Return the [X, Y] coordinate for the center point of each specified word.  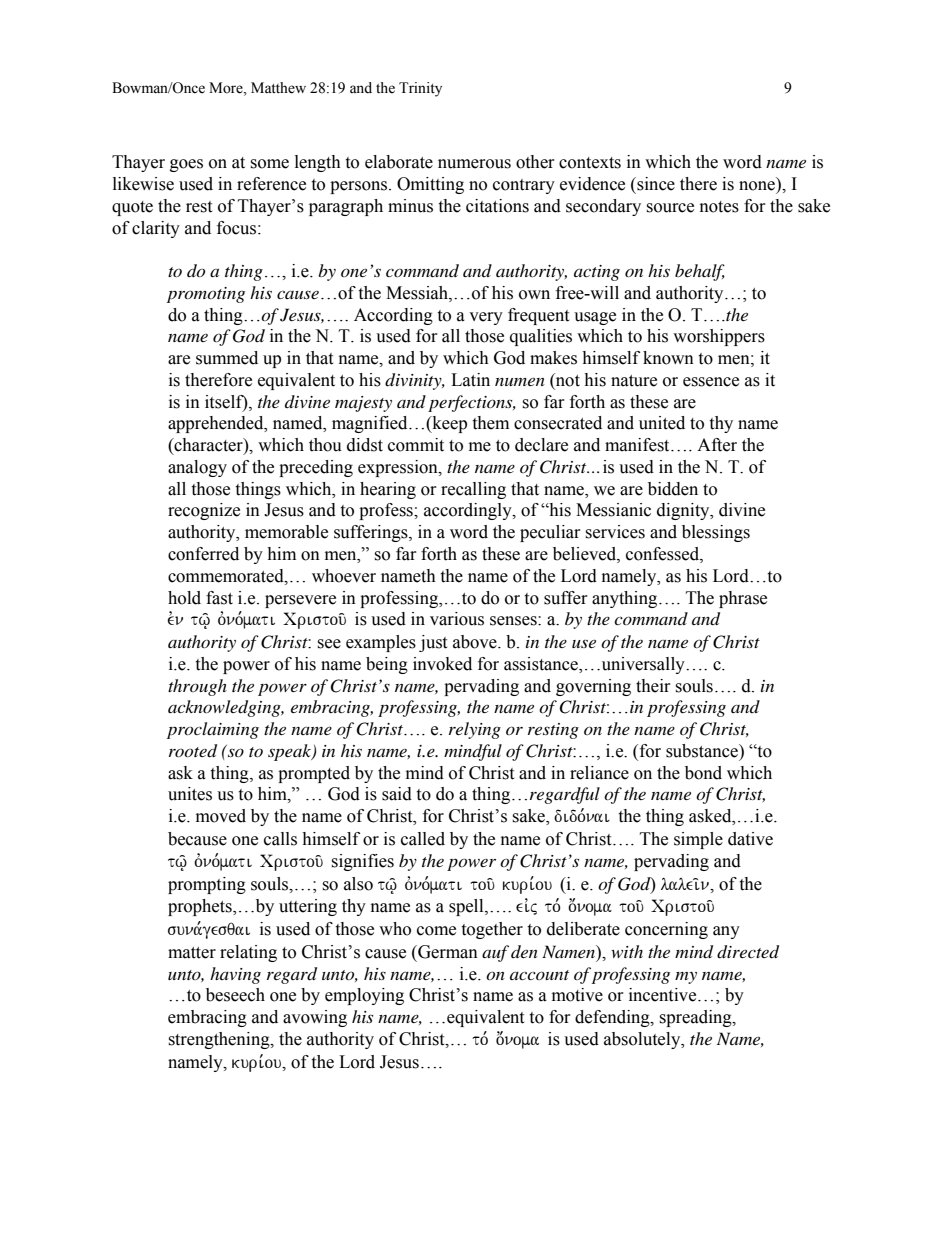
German [447, 952]
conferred [203, 554]
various [457, 619]
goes [186, 165]
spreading [696, 1018]
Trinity [420, 89]
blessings [716, 533]
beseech [235, 995]
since [655, 184]
